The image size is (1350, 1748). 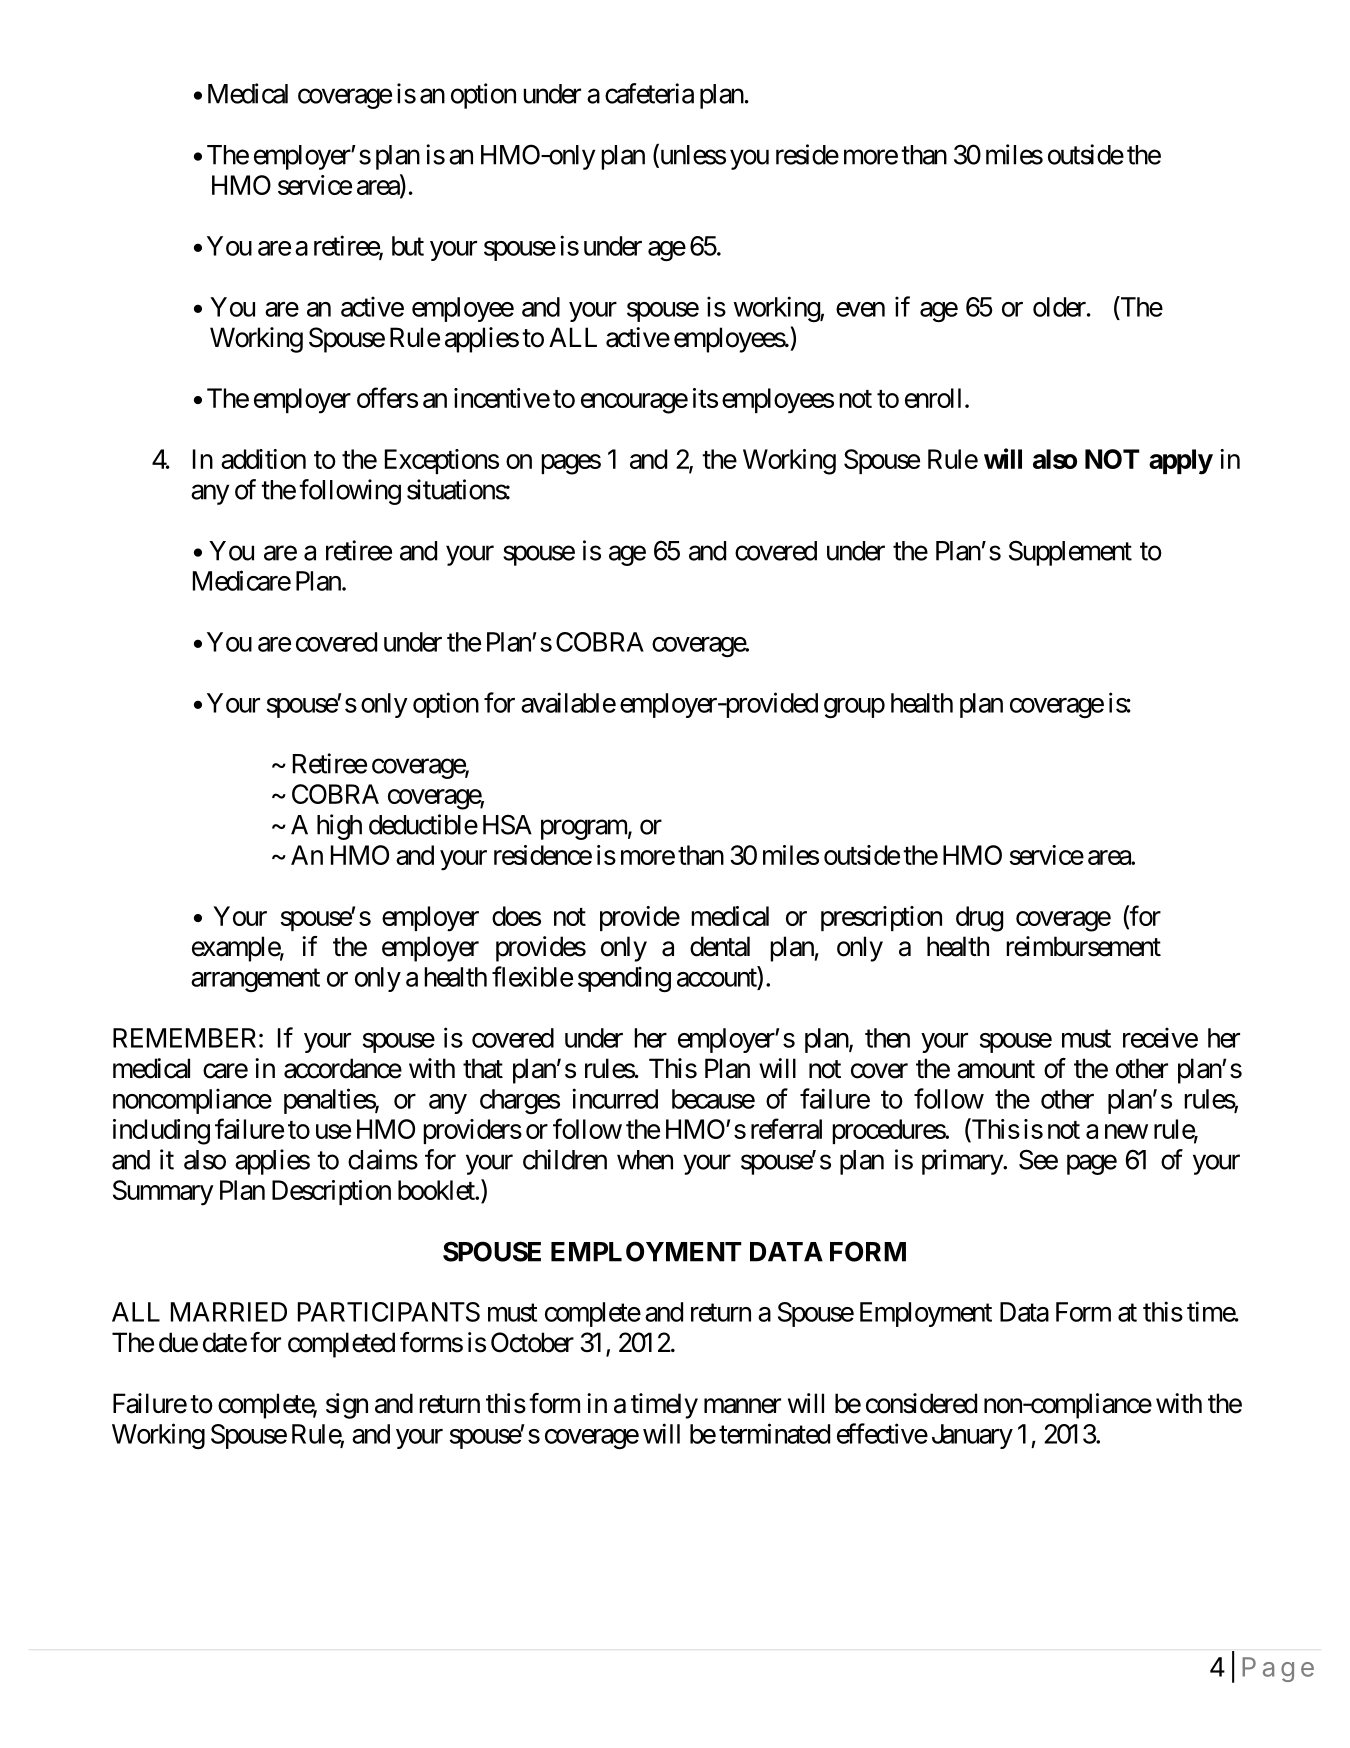 I want to click on cafeteria, so click(x=649, y=93).
